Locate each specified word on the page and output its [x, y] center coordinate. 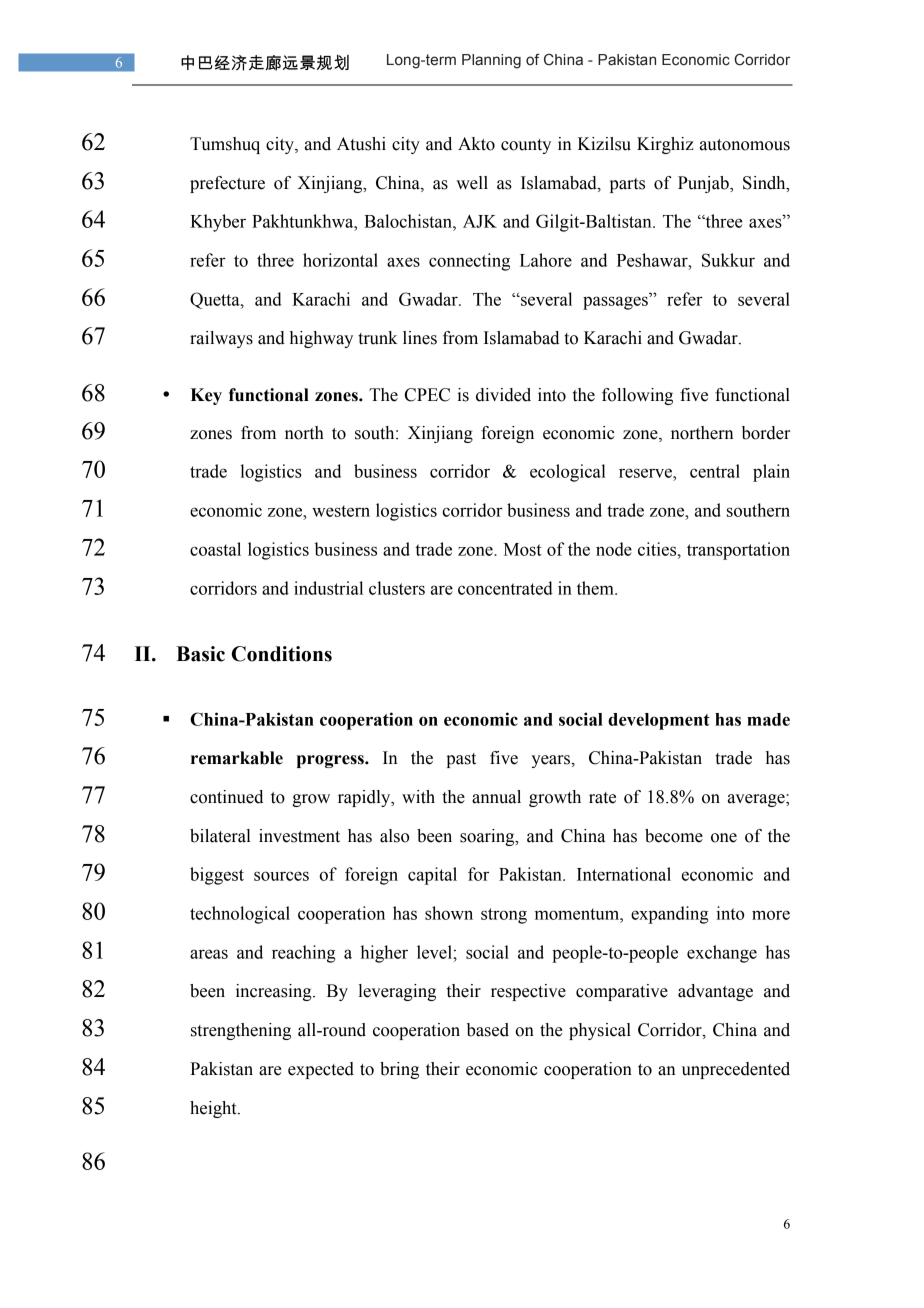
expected [321, 1070]
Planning [491, 61]
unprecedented [736, 1070]
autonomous [745, 145]
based [488, 1030]
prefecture [227, 184]
